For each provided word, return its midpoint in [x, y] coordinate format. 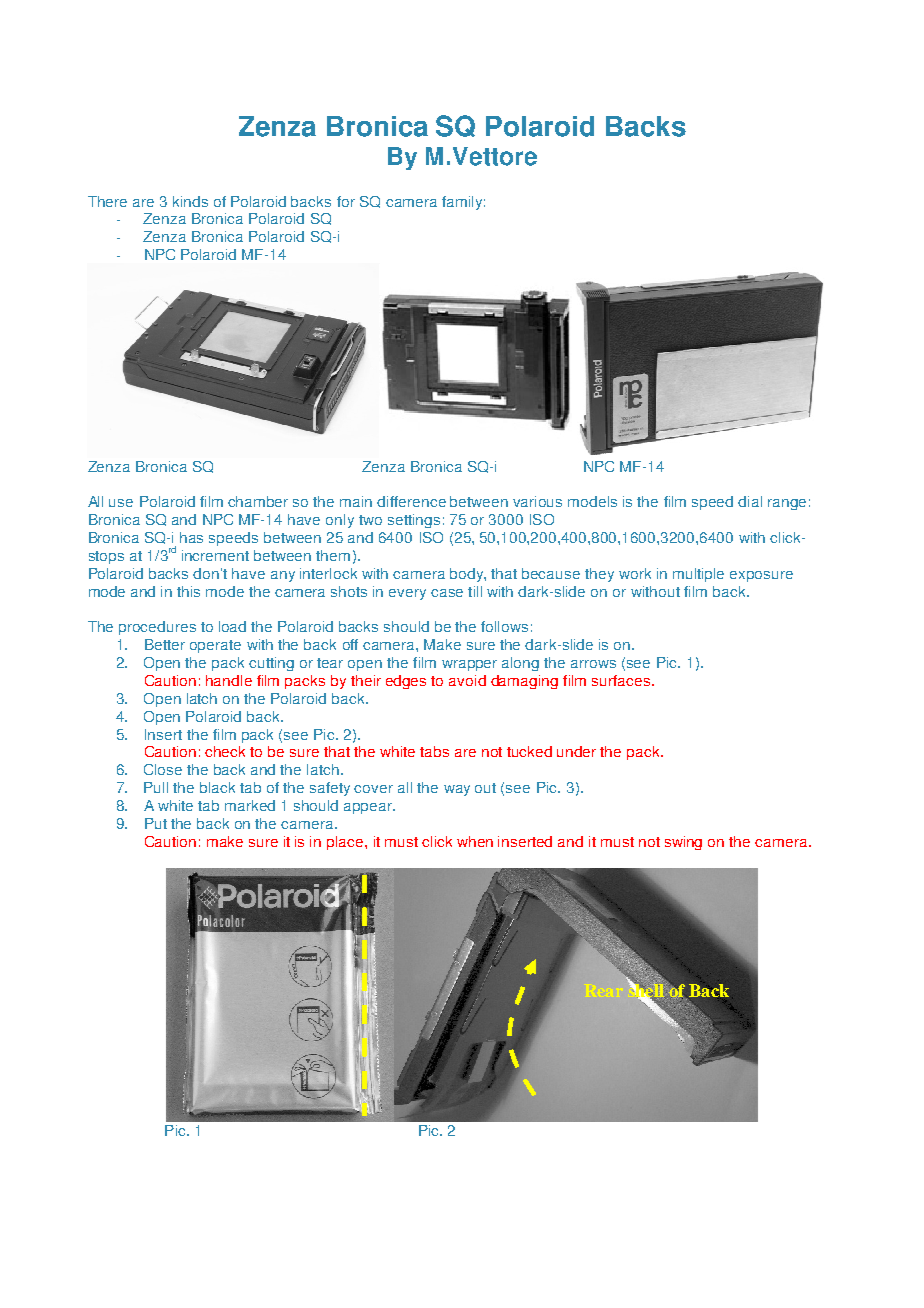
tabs [434, 751]
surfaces [621, 680]
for [346, 201]
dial [750, 501]
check [225, 751]
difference [411, 501]
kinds [190, 201]
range [787, 504]
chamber [258, 501]
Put [156, 823]
